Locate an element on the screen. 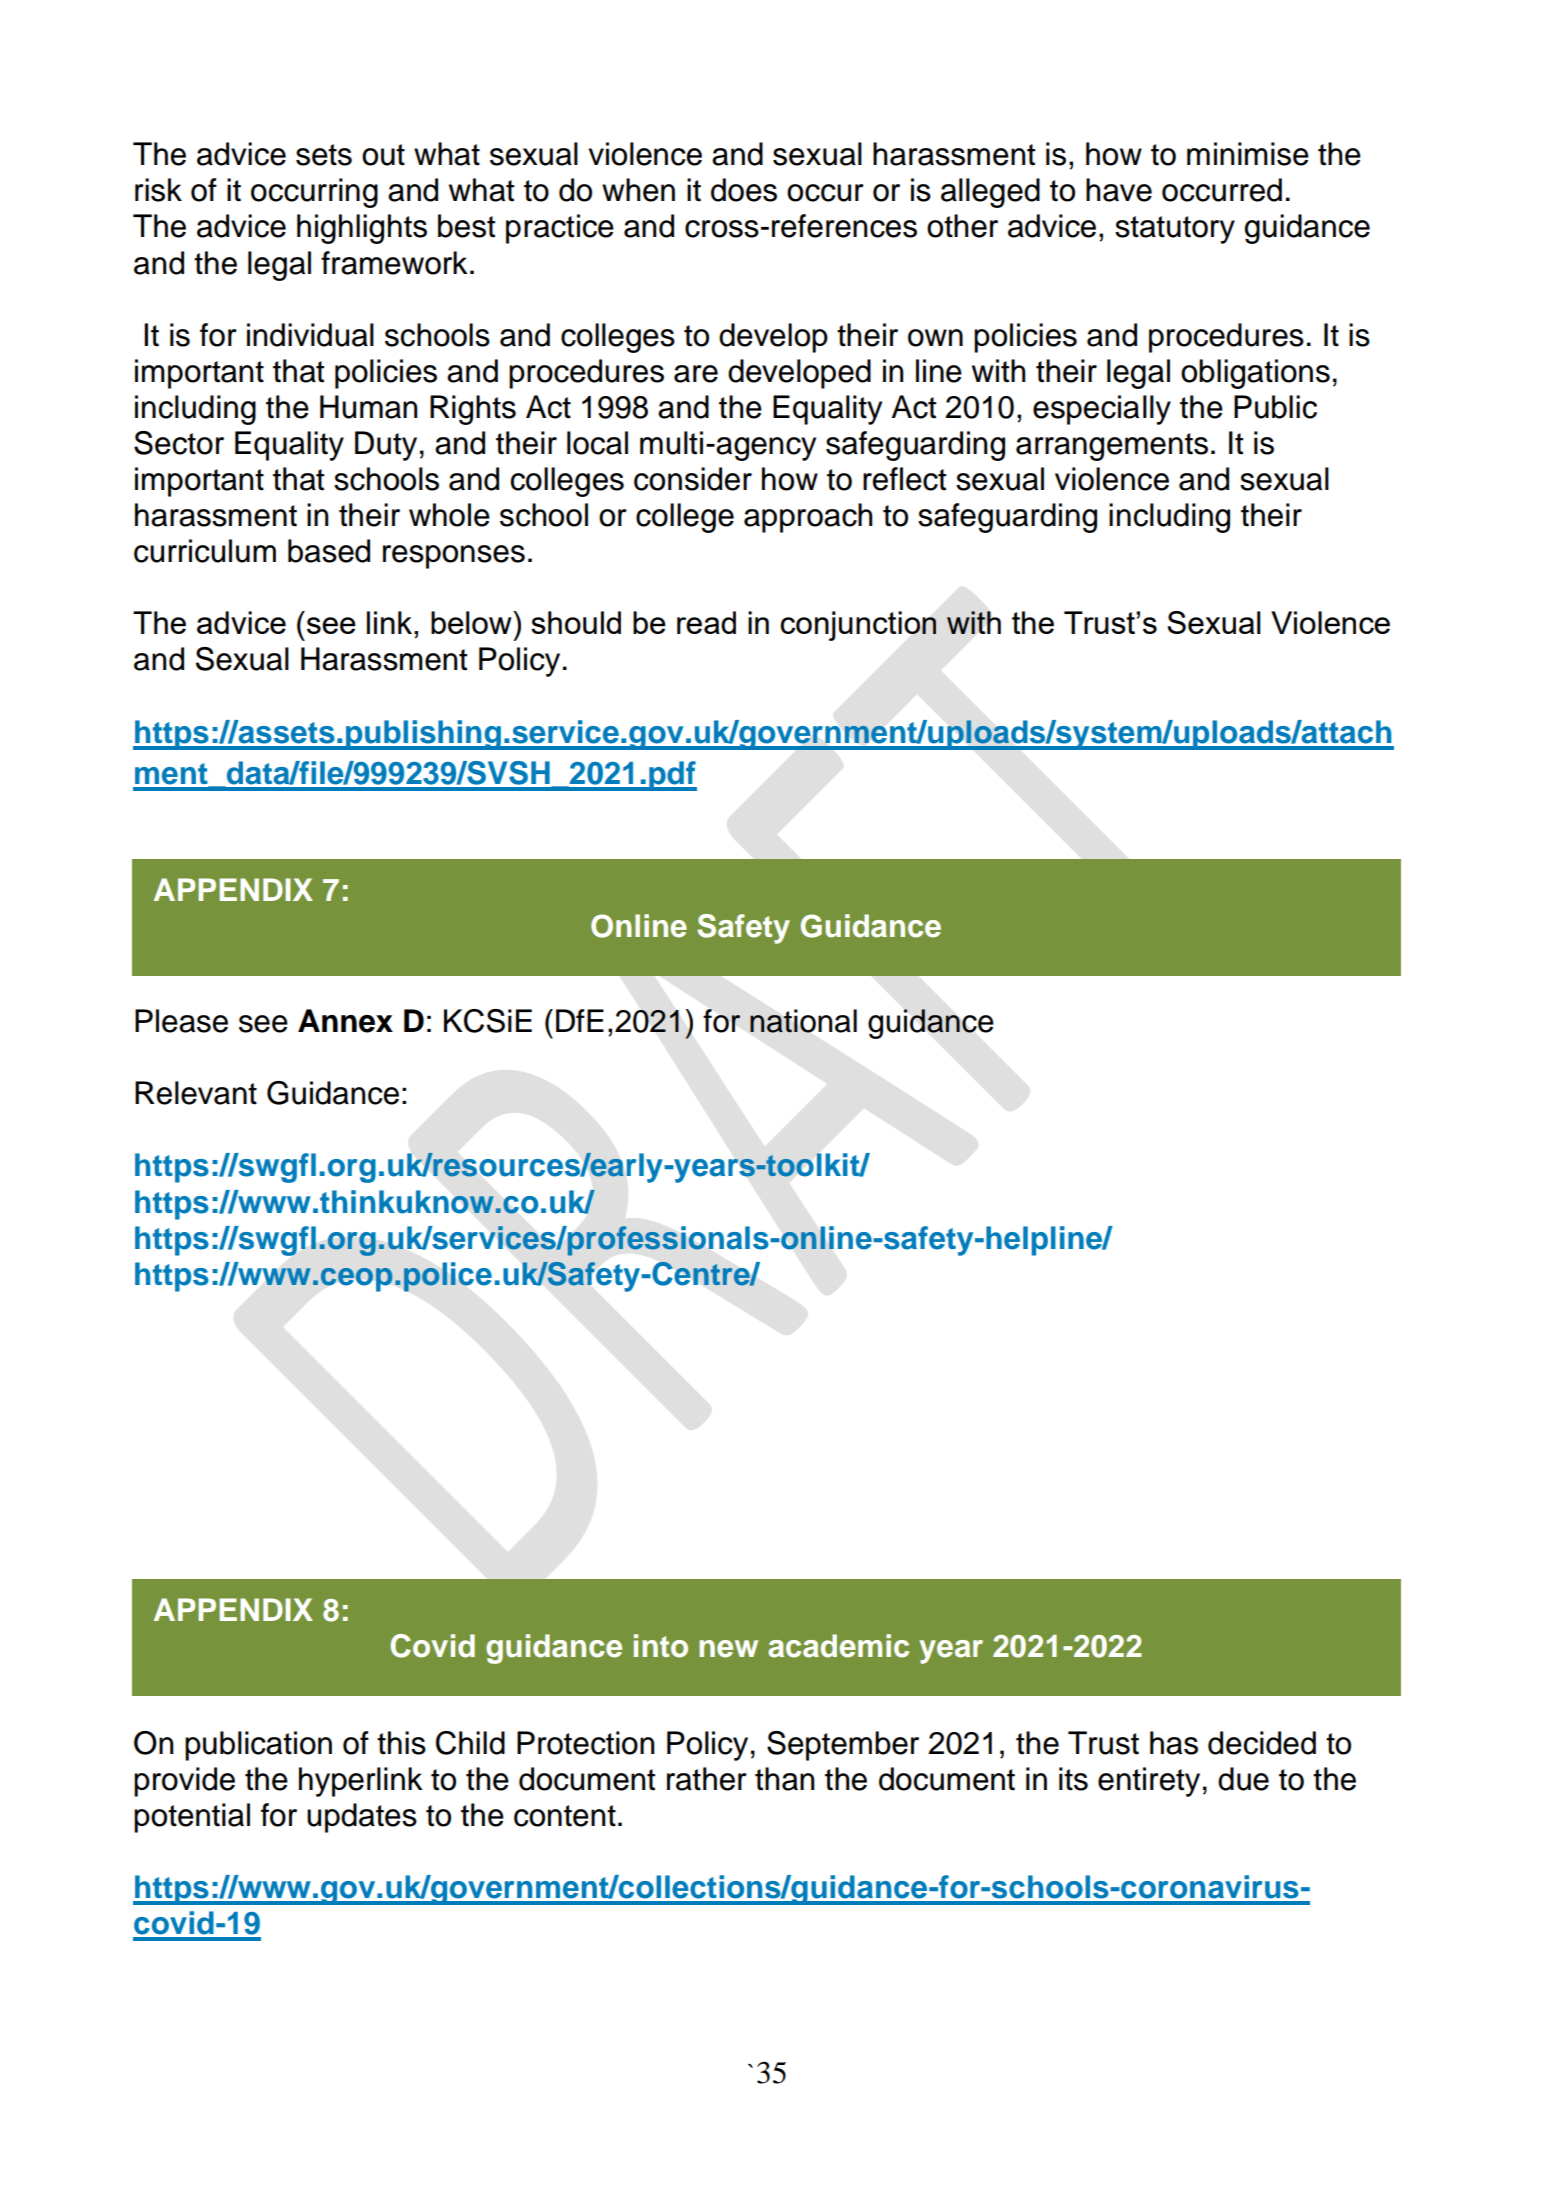 The image size is (1556, 2201). especially is located at coordinates (1102, 410).
